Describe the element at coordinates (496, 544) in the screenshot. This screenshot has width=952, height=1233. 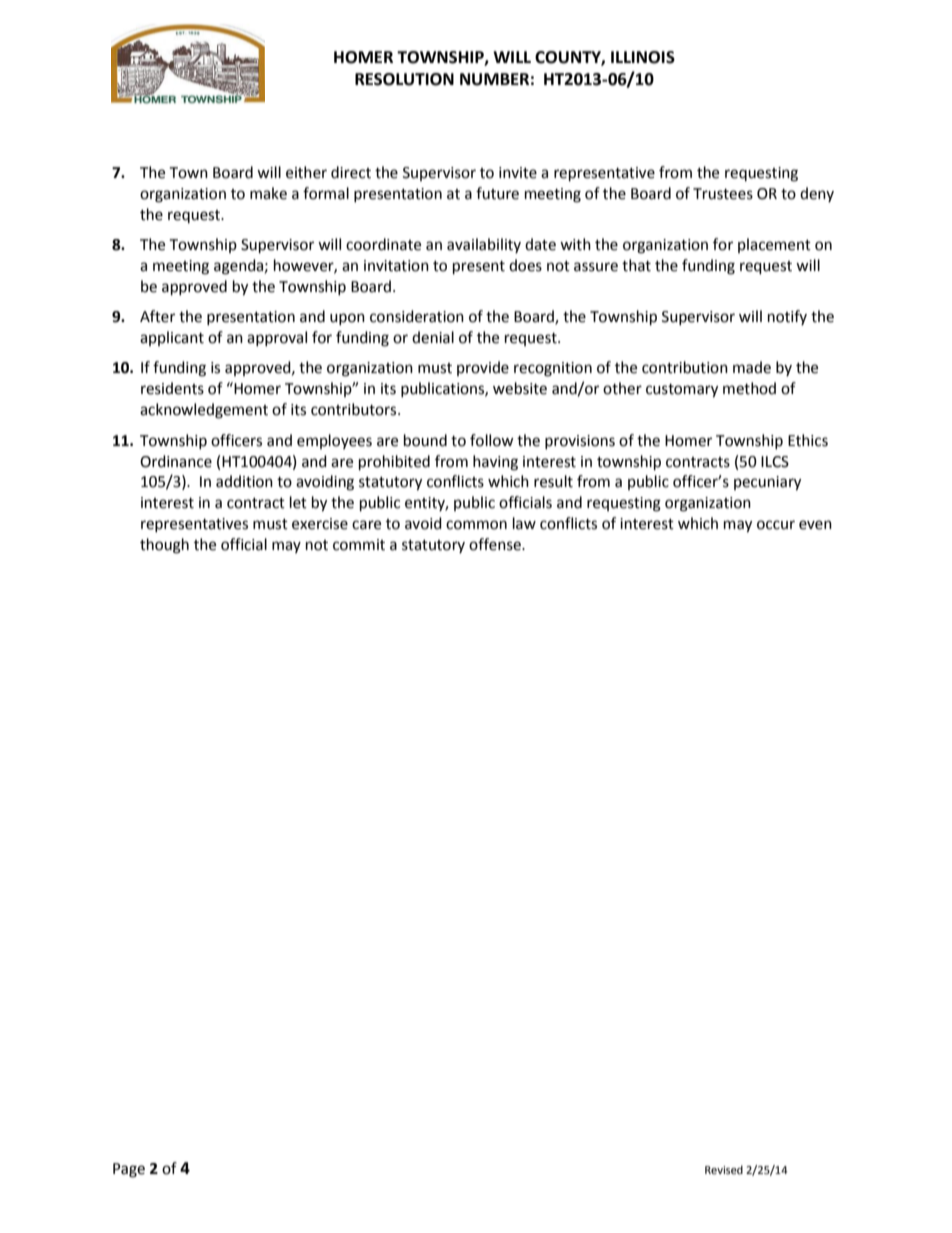
I see `offense` at that location.
